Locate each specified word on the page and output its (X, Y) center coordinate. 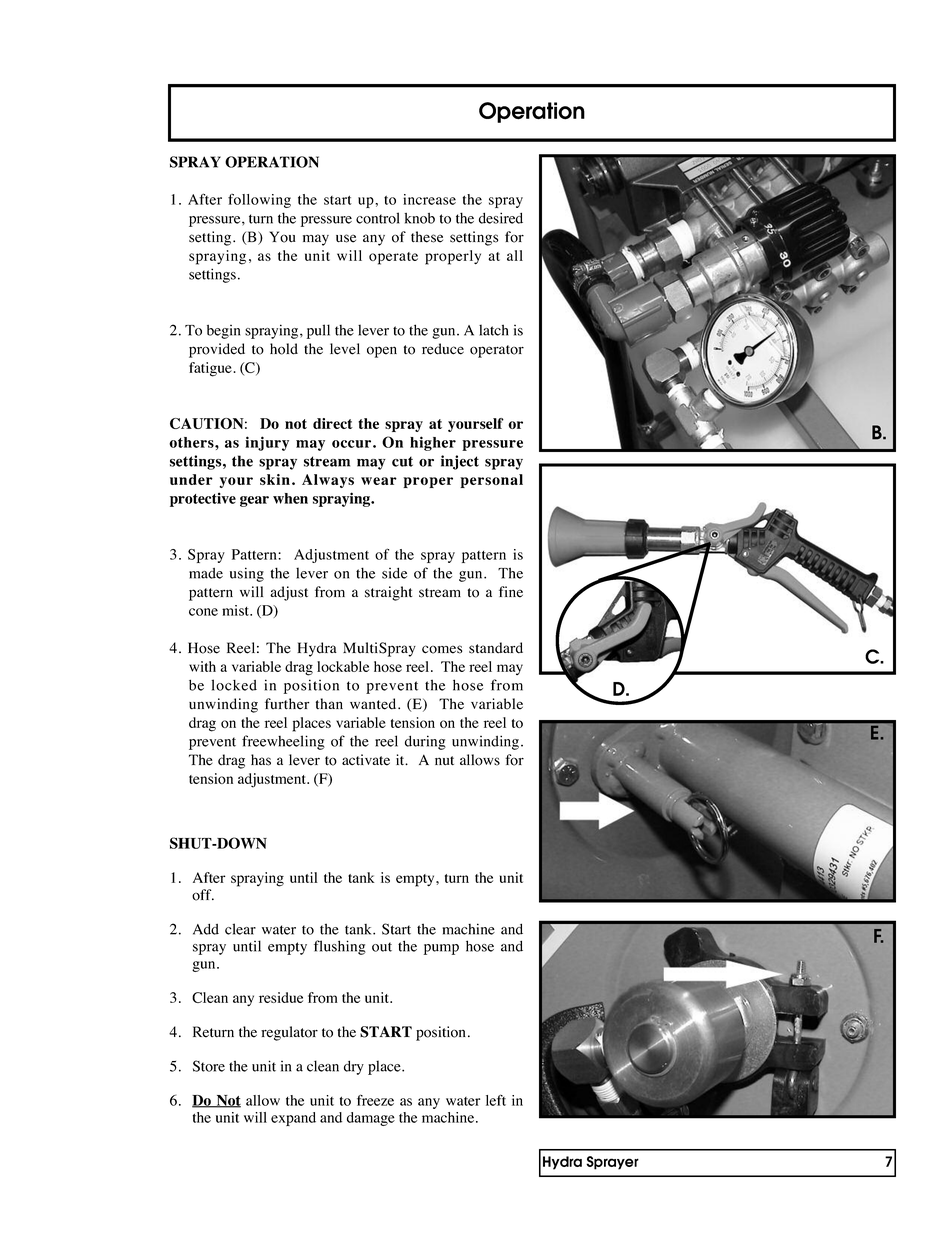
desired (501, 218)
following (259, 201)
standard (496, 648)
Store (209, 1066)
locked (234, 685)
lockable (343, 666)
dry (354, 1067)
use (346, 238)
